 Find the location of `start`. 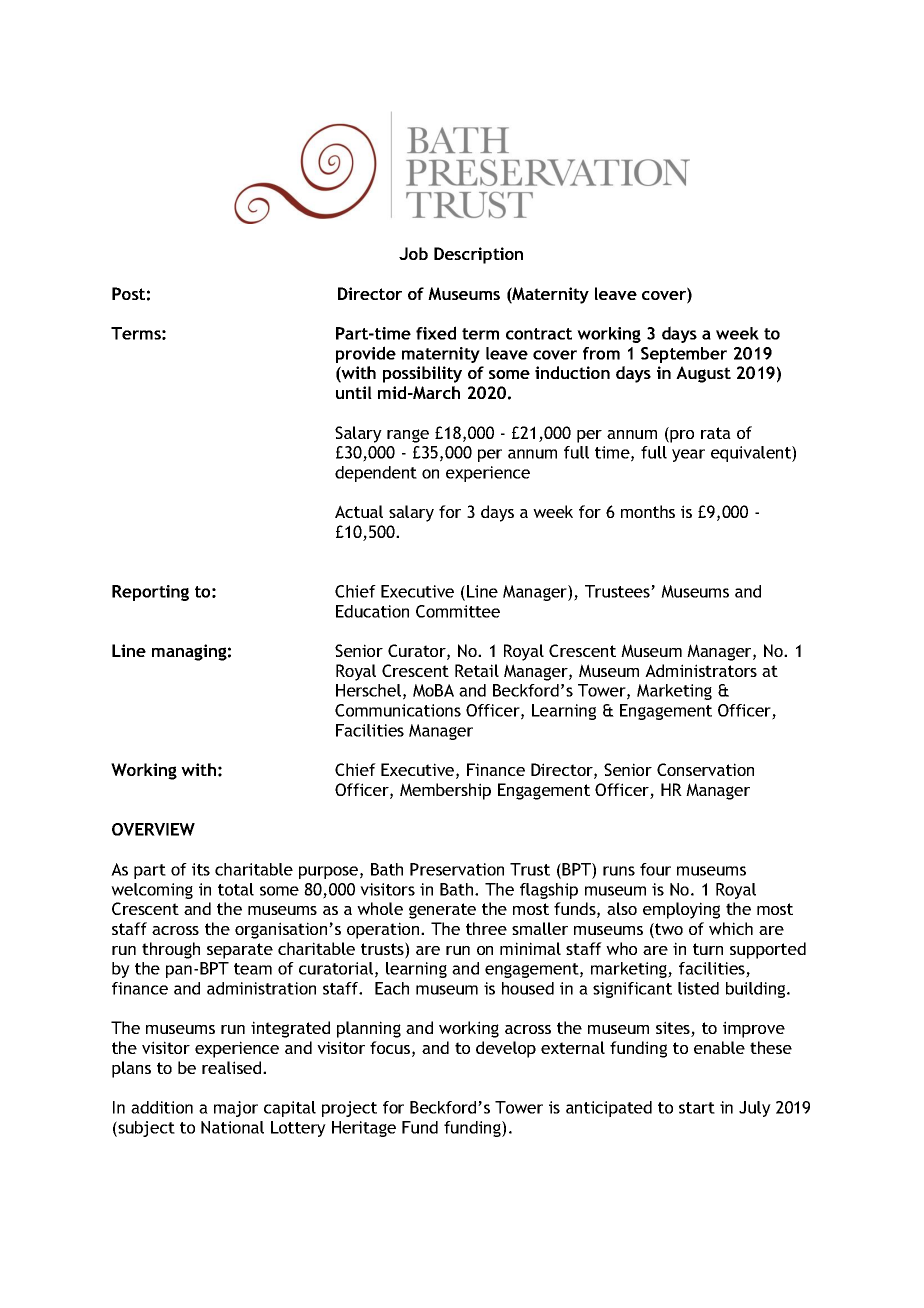

start is located at coordinates (697, 1108).
